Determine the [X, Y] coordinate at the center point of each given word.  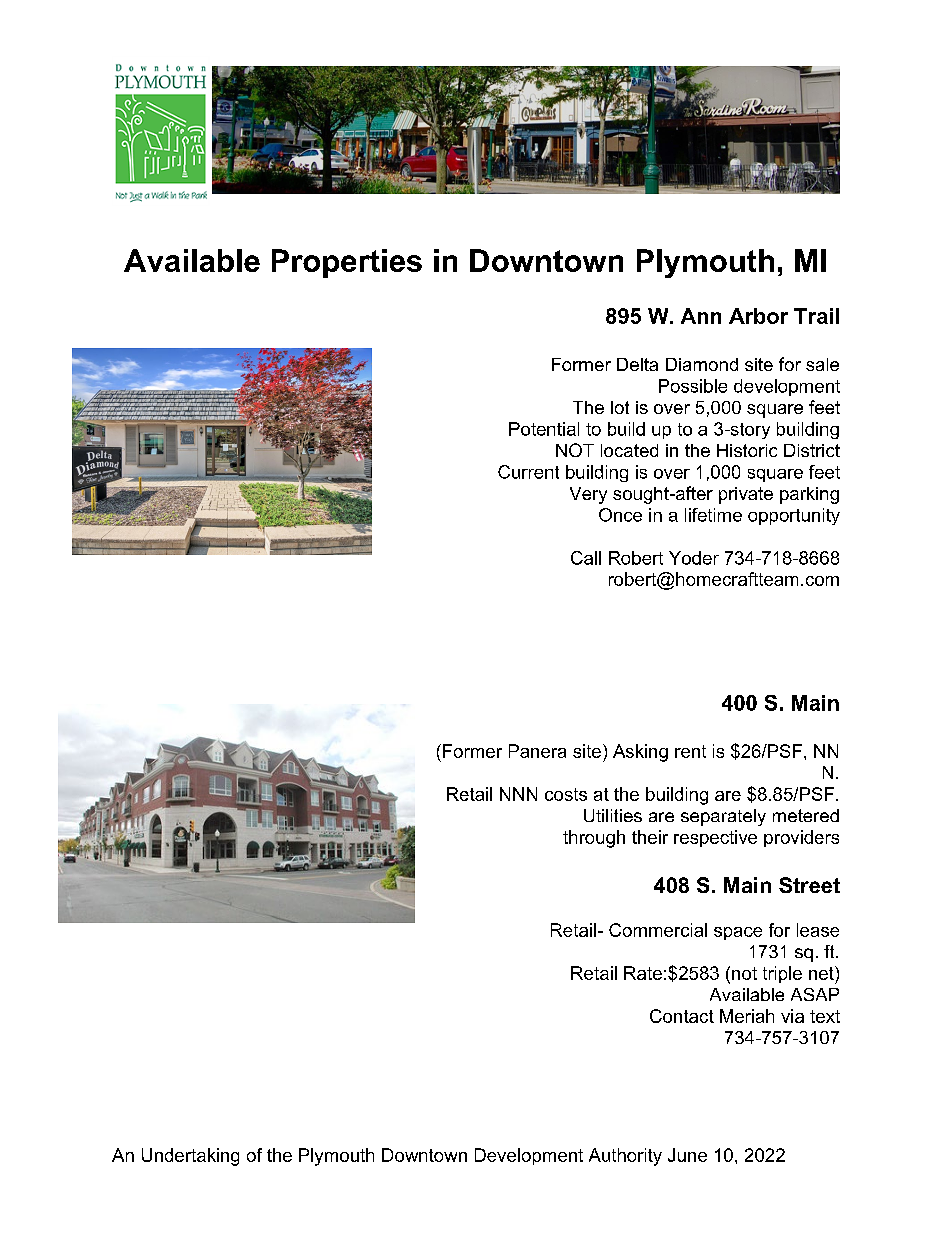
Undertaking [190, 1157]
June [687, 1155]
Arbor [758, 316]
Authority [625, 1157]
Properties [347, 263]
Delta [637, 364]
